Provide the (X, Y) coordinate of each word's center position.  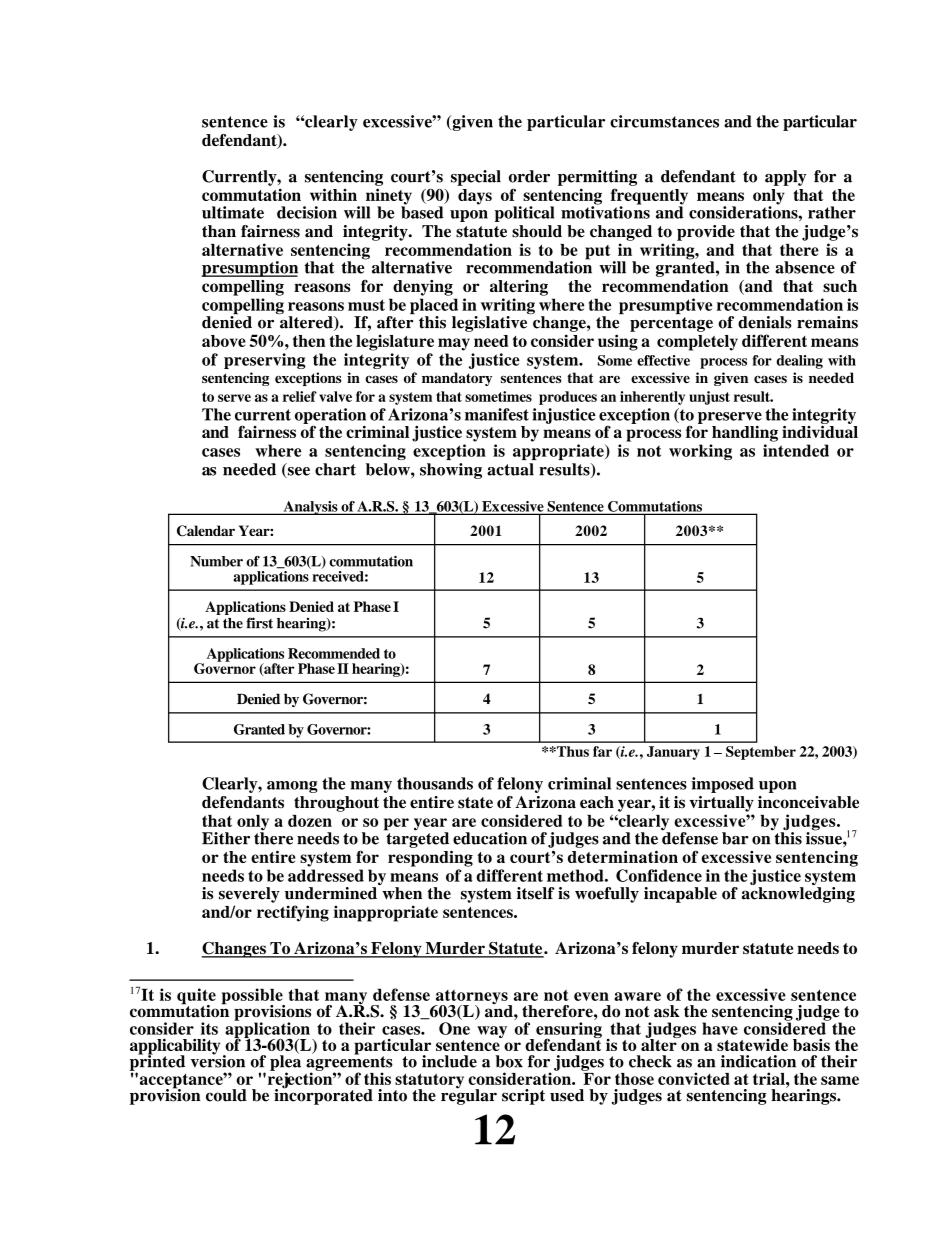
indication (758, 1061)
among (292, 787)
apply (785, 178)
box (509, 1061)
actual (510, 469)
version (218, 1060)
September (761, 753)
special (476, 178)
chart (335, 469)
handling (745, 434)
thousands (435, 783)
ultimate (233, 212)
